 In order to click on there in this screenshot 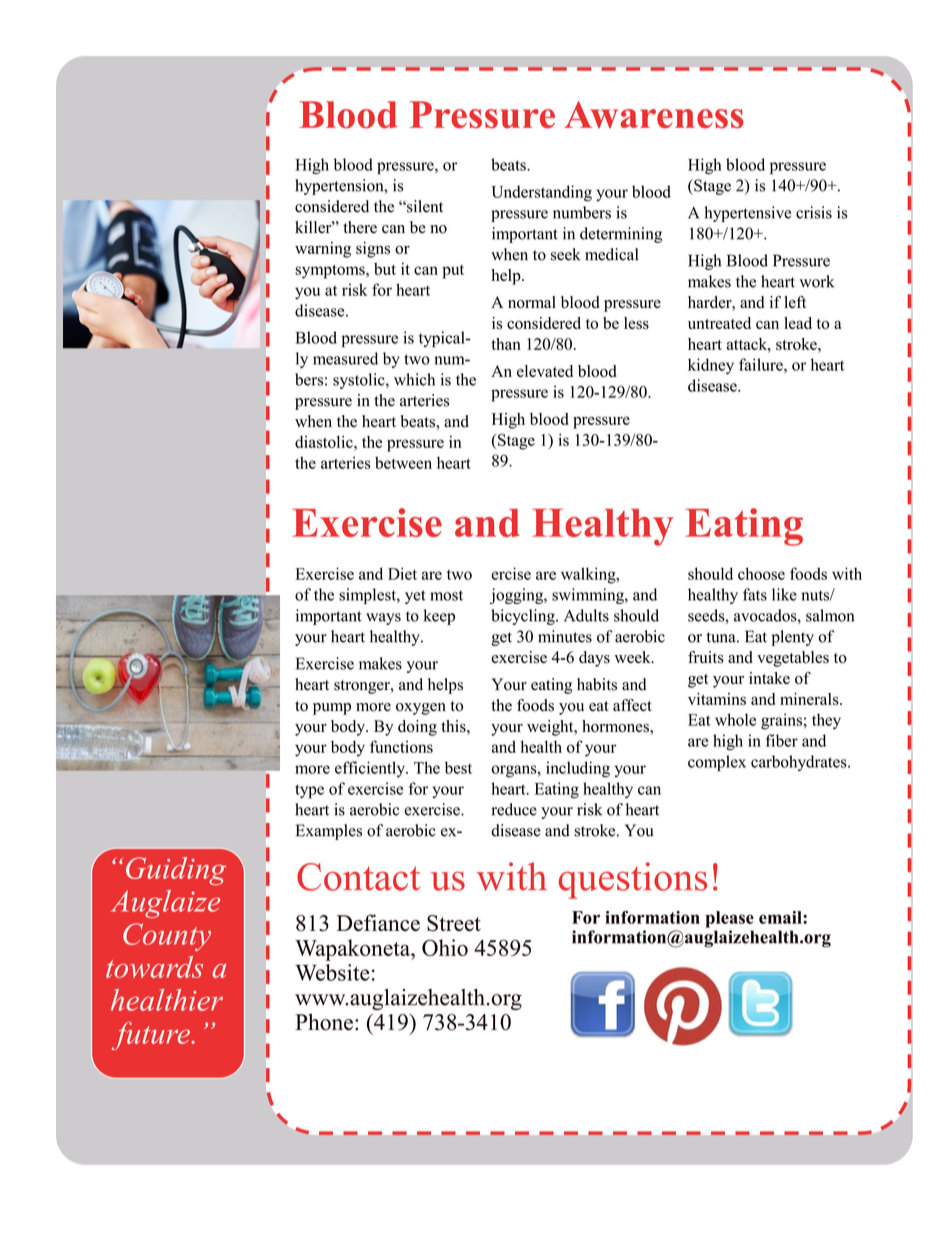, I will do `click(360, 227)`.
